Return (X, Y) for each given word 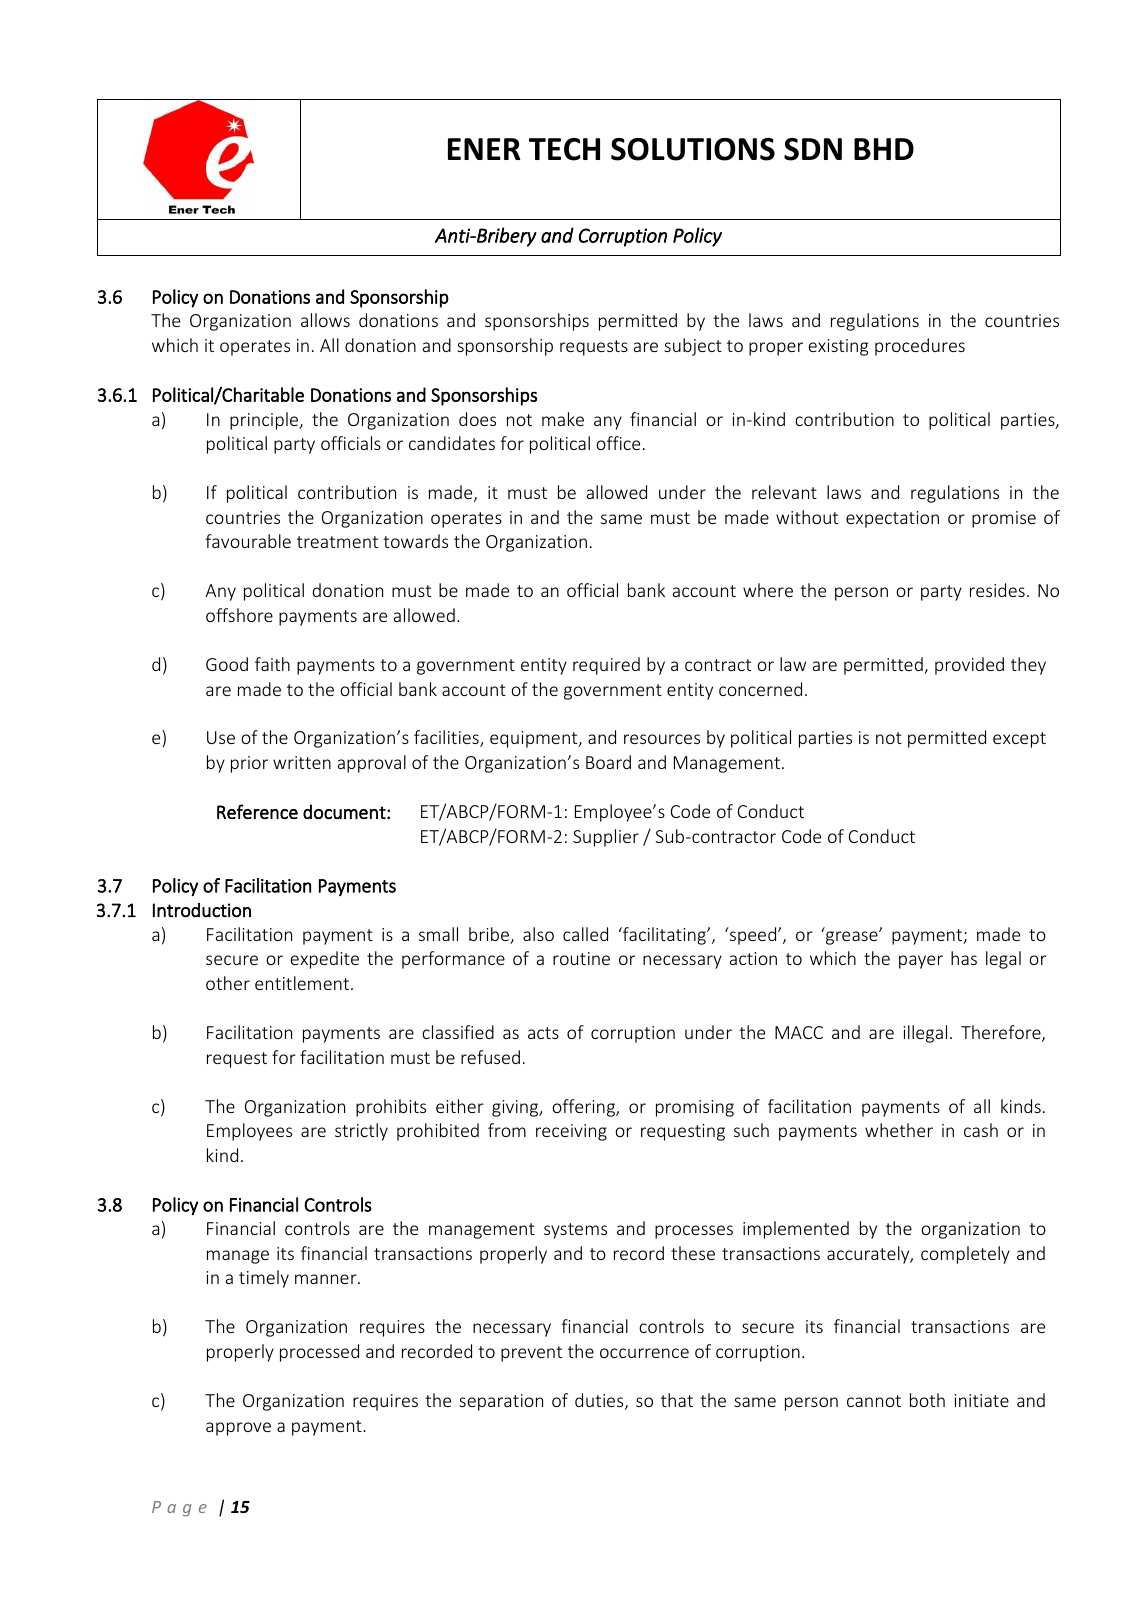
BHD (884, 149)
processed (319, 1353)
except (1019, 740)
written (302, 762)
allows (325, 320)
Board (608, 762)
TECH (564, 149)
